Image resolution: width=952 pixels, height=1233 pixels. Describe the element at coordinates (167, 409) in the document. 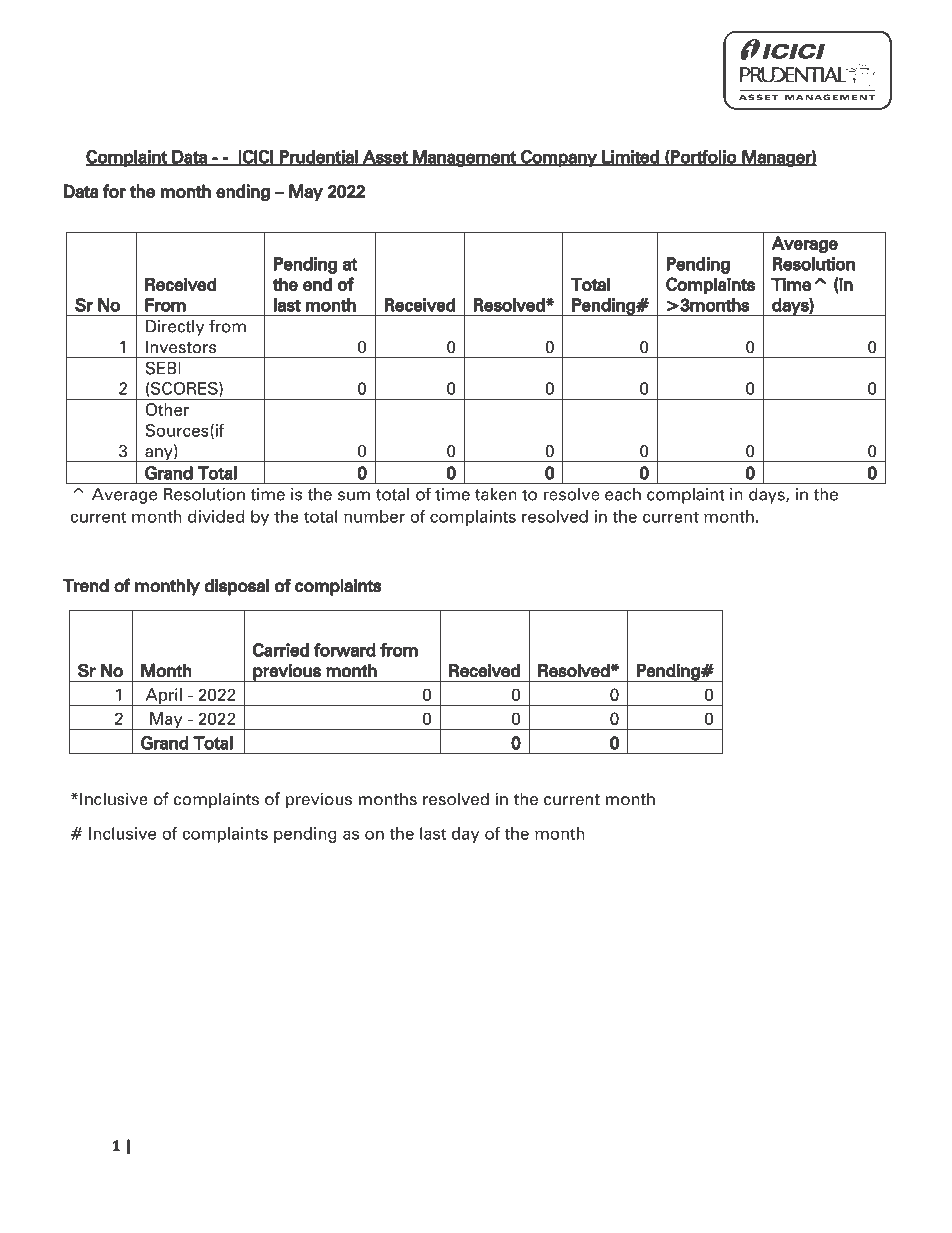

I see `Other` at that location.
